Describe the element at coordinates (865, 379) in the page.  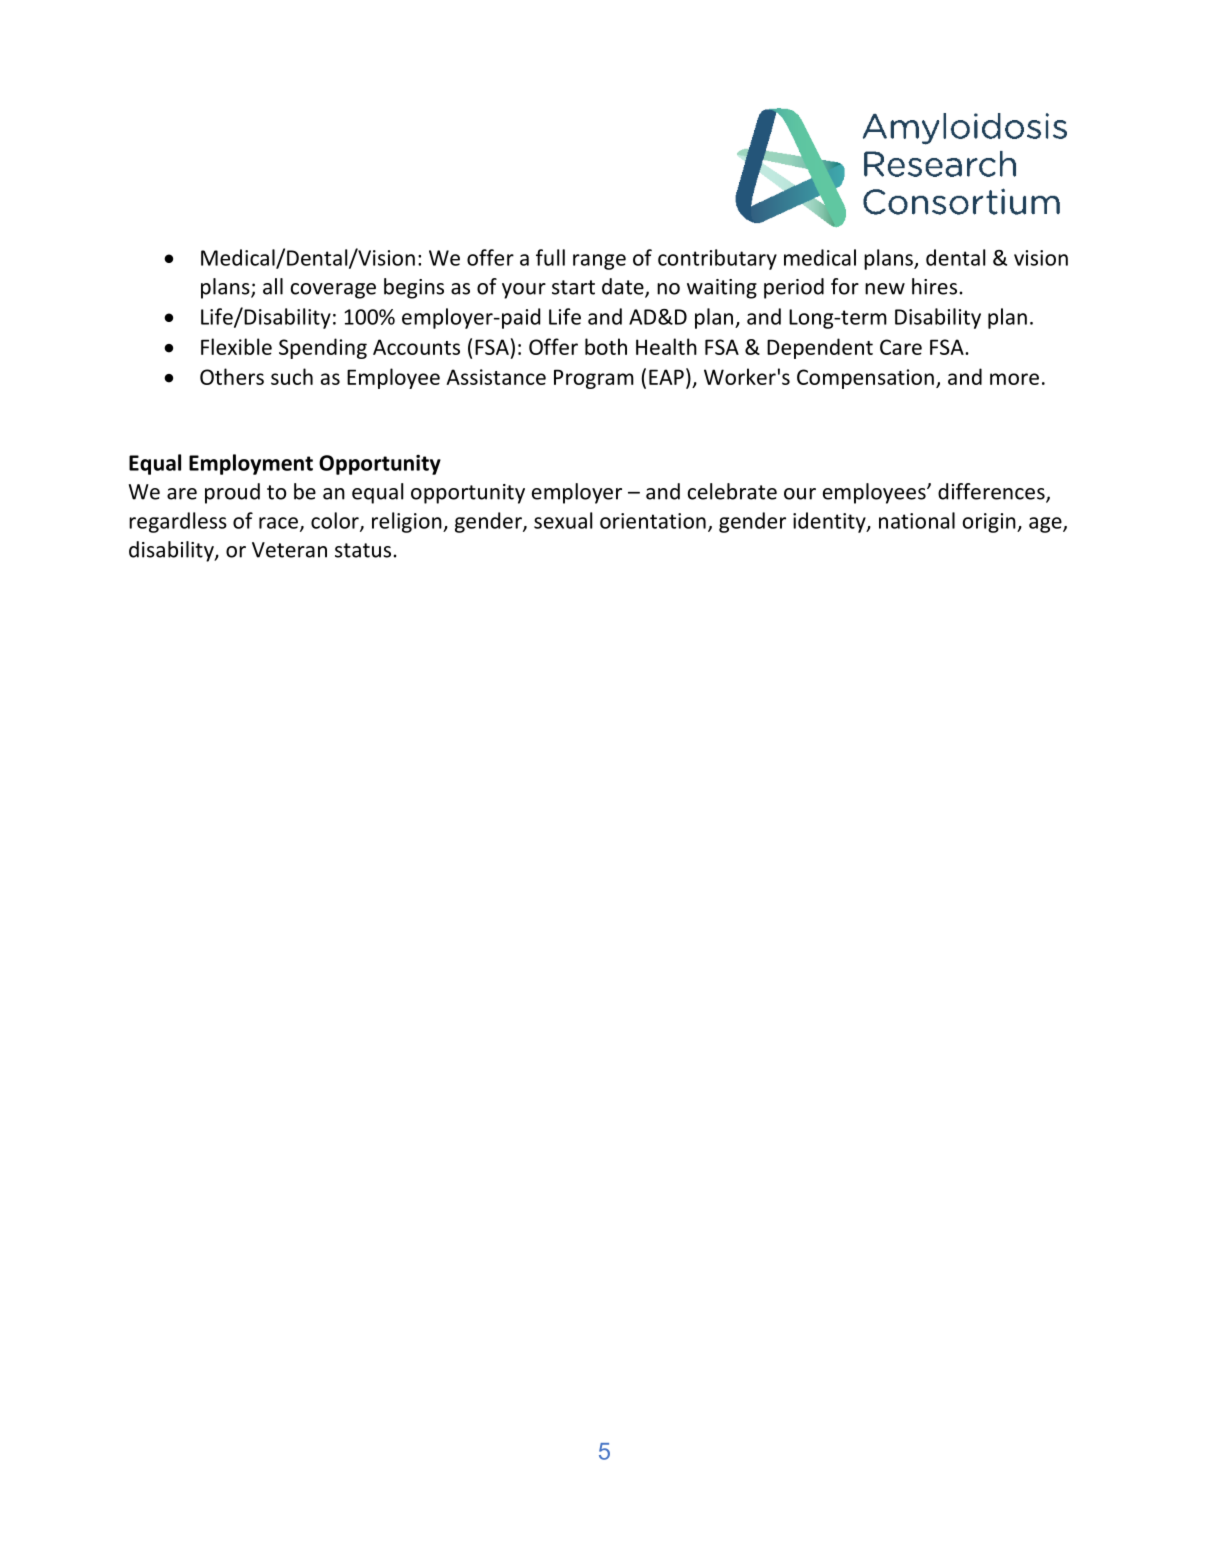
I see `Compensation` at that location.
